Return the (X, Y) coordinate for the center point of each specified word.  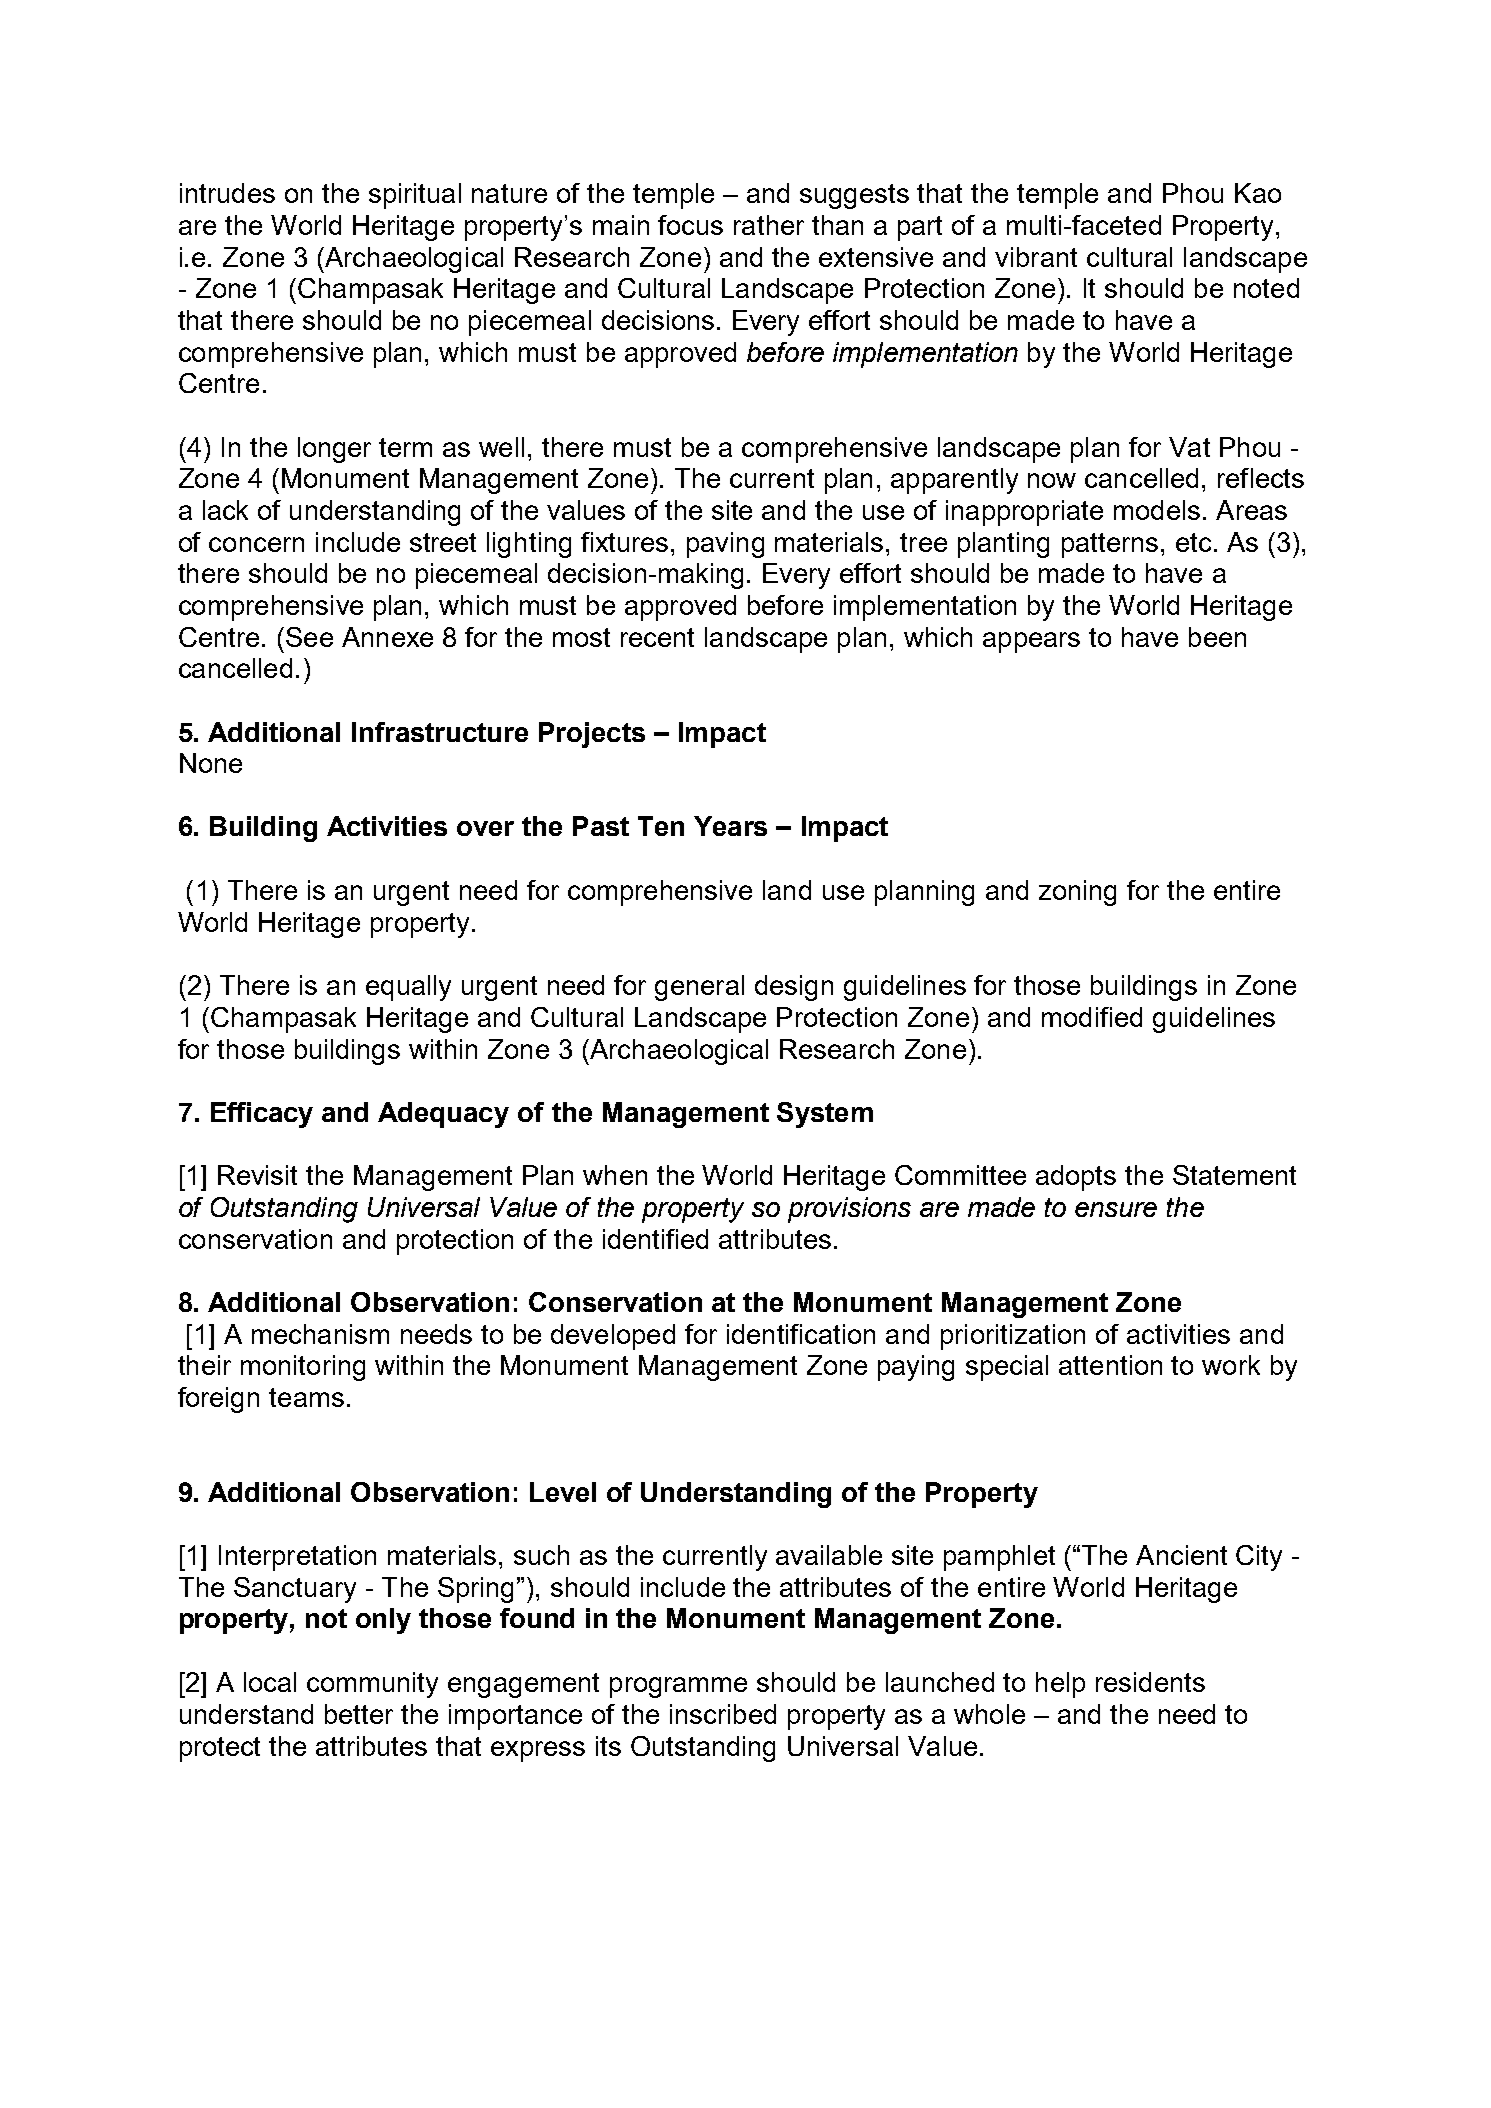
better (359, 1714)
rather (769, 225)
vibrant (1036, 257)
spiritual (415, 196)
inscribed (723, 1714)
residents (1150, 1682)
